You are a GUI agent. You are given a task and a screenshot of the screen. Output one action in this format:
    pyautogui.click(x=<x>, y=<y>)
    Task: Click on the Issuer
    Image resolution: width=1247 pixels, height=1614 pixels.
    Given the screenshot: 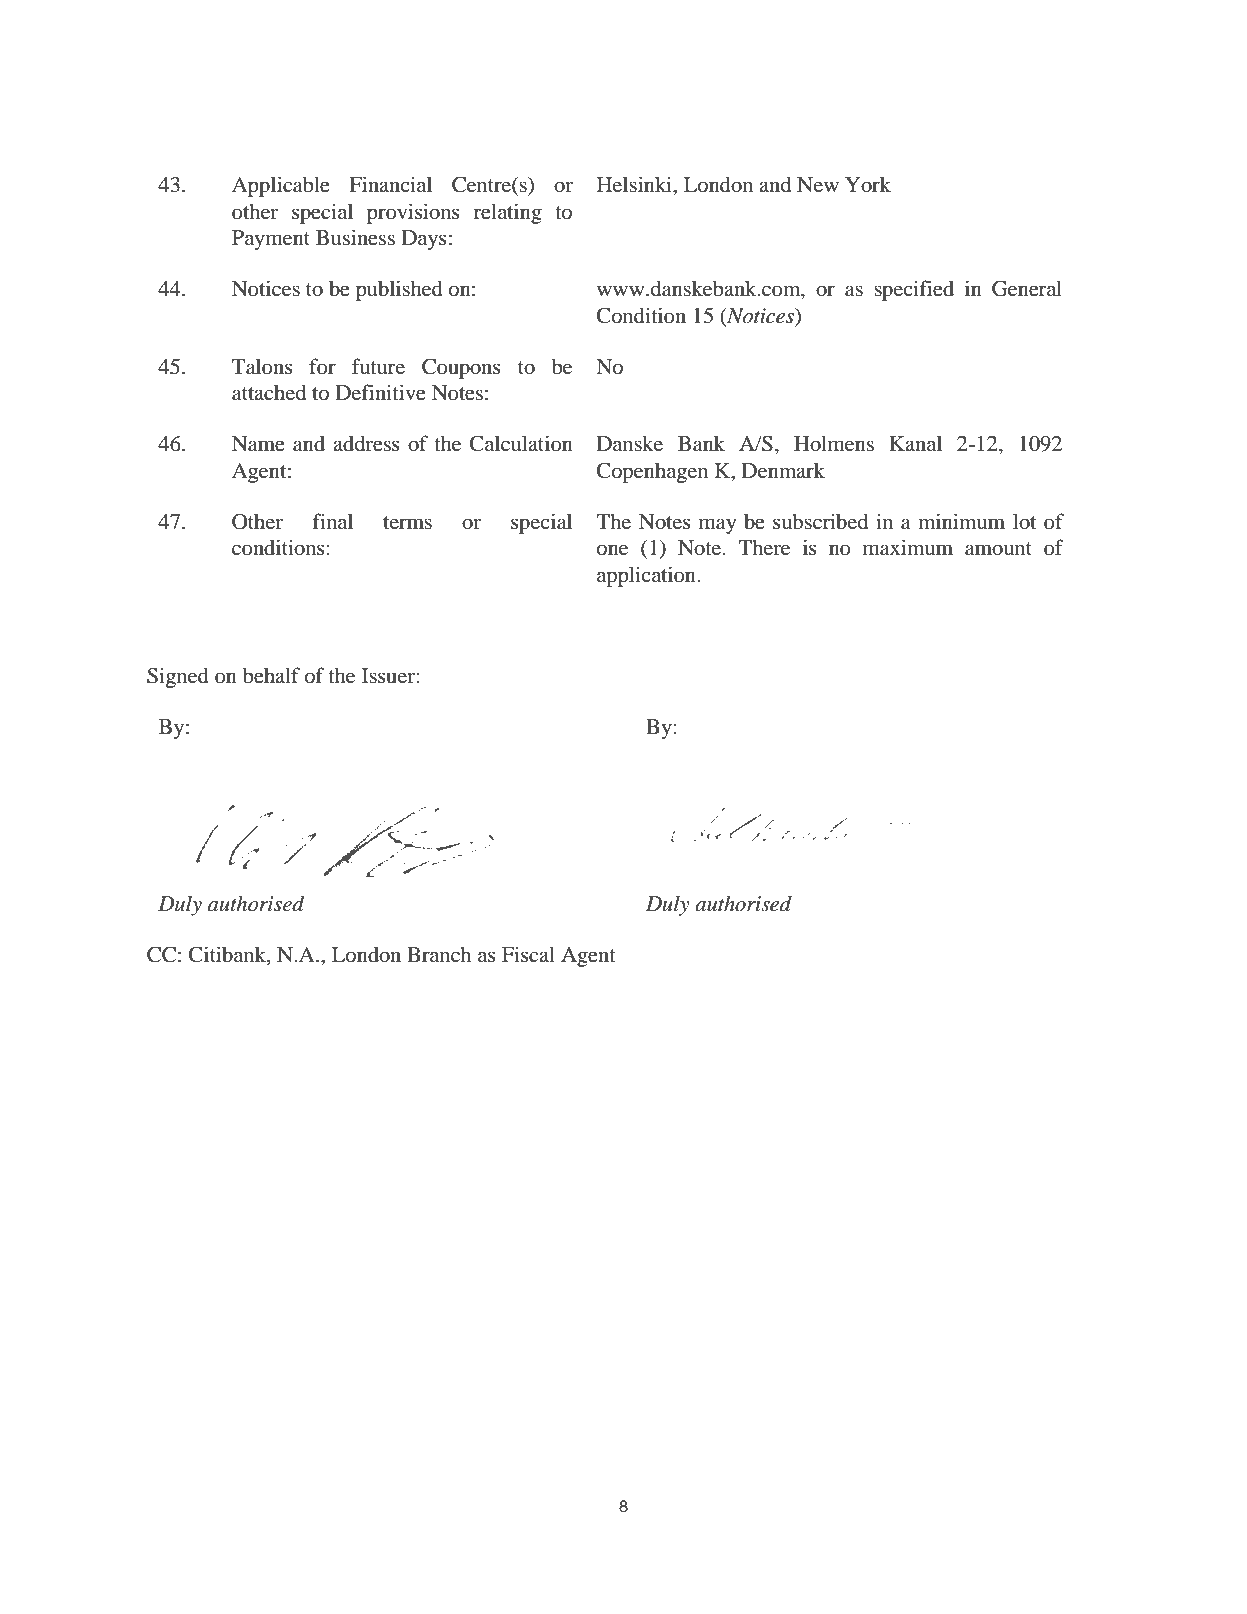 What is the action you would take?
    pyautogui.click(x=388, y=676)
